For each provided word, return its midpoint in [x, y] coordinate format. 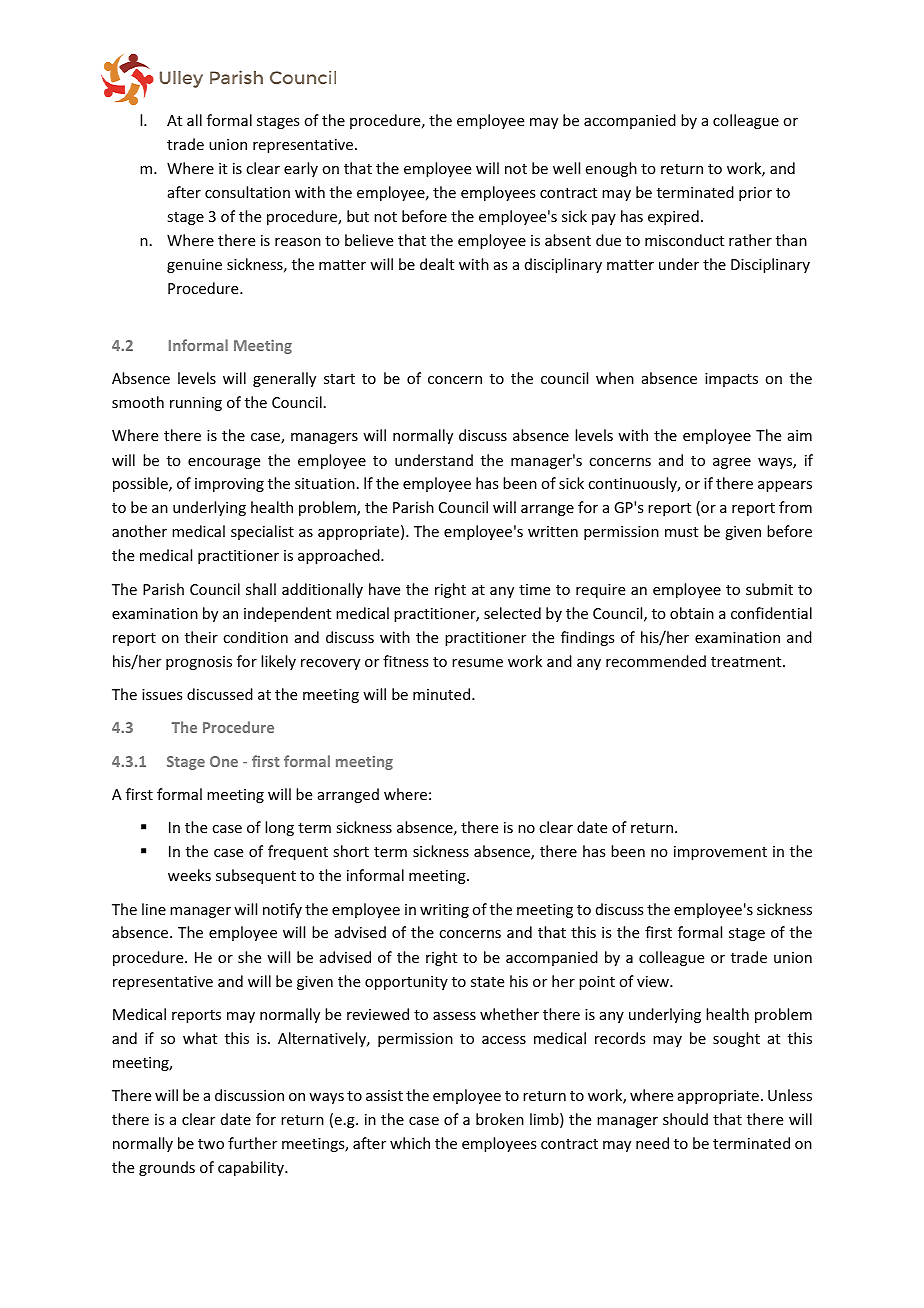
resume [477, 663]
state [487, 982]
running [196, 404]
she [249, 957]
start [339, 379]
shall [261, 589]
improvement [720, 853]
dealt [437, 264]
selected [512, 613]
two [211, 1144]
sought [736, 1039]
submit [769, 589]
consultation [247, 192]
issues [162, 694]
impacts [731, 380]
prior [755, 194]
